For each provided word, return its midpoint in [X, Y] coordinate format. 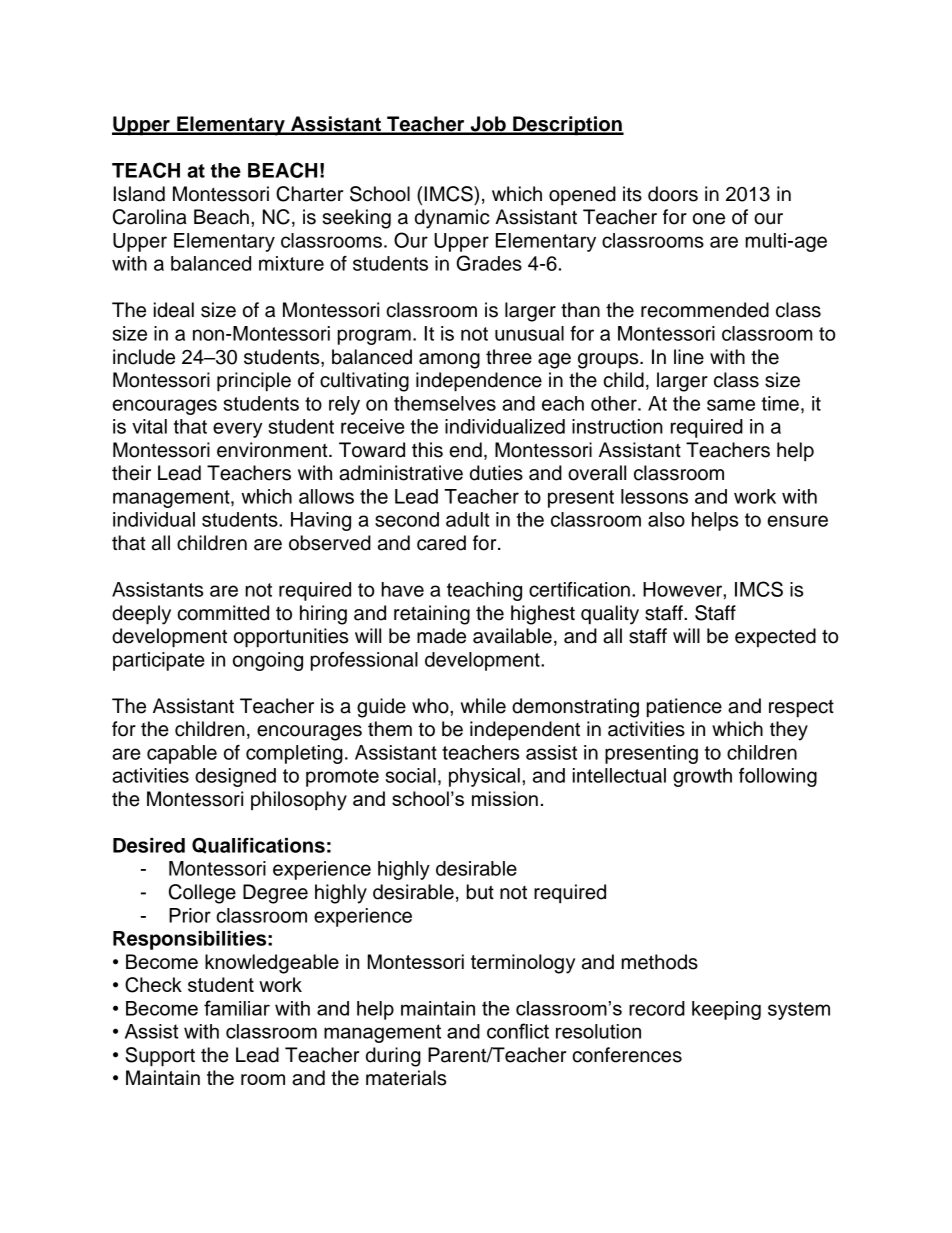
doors [673, 194]
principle [254, 382]
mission [505, 798]
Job [488, 125]
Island [139, 194]
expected [775, 637]
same [731, 405]
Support [160, 1057]
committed [223, 613]
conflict [518, 1031]
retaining [432, 615]
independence [479, 382]
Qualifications [258, 846]
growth [702, 777]
